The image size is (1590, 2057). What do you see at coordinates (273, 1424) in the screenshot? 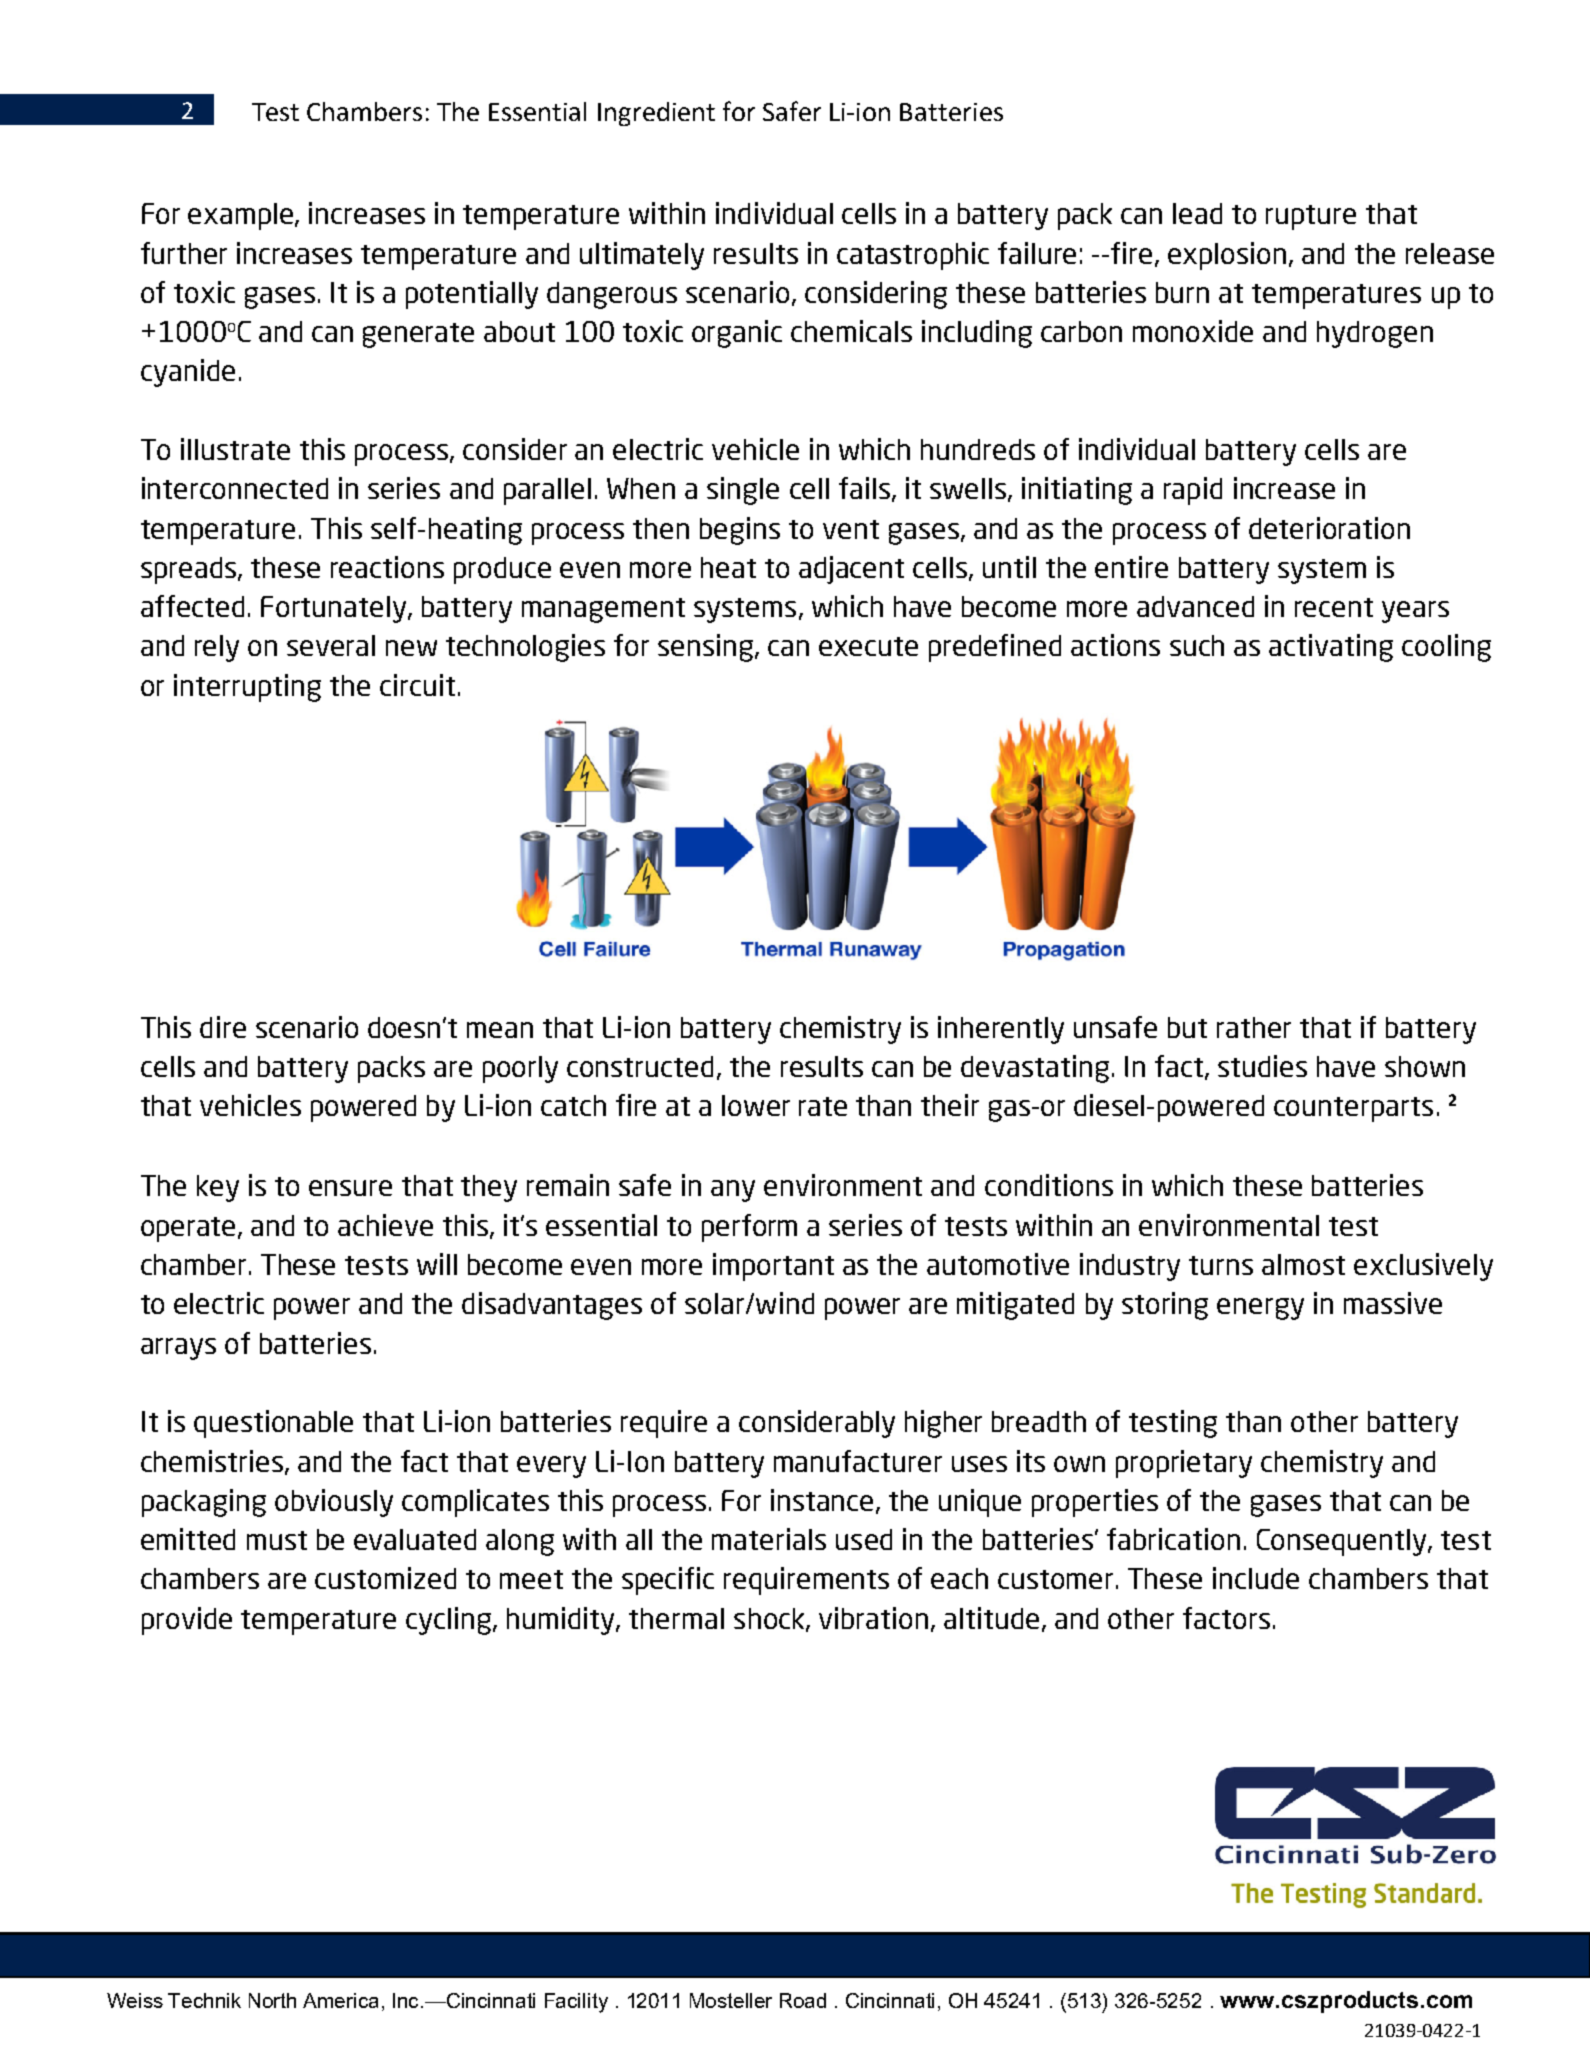
I see `questionable` at bounding box center [273, 1424].
